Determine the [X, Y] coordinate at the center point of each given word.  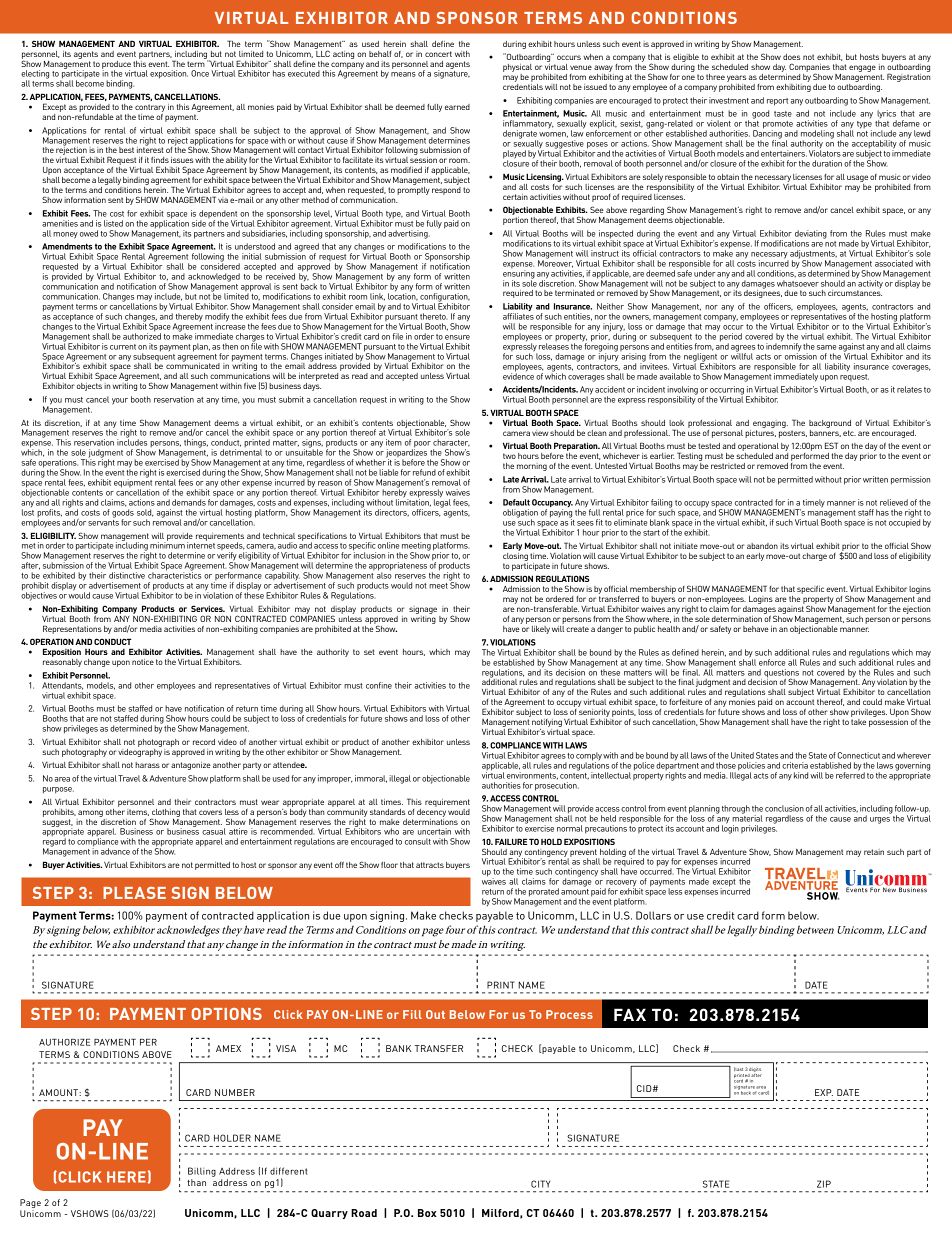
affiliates [518, 316]
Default [516, 502]
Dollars [653, 915]
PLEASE [134, 893]
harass [147, 765]
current [123, 347]
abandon [762, 546]
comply [589, 757]
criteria [795, 765]
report [777, 102]
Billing [202, 1172]
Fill [412, 1014]
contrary [150, 108]
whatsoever [798, 283]
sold [145, 513]
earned [457, 107]
